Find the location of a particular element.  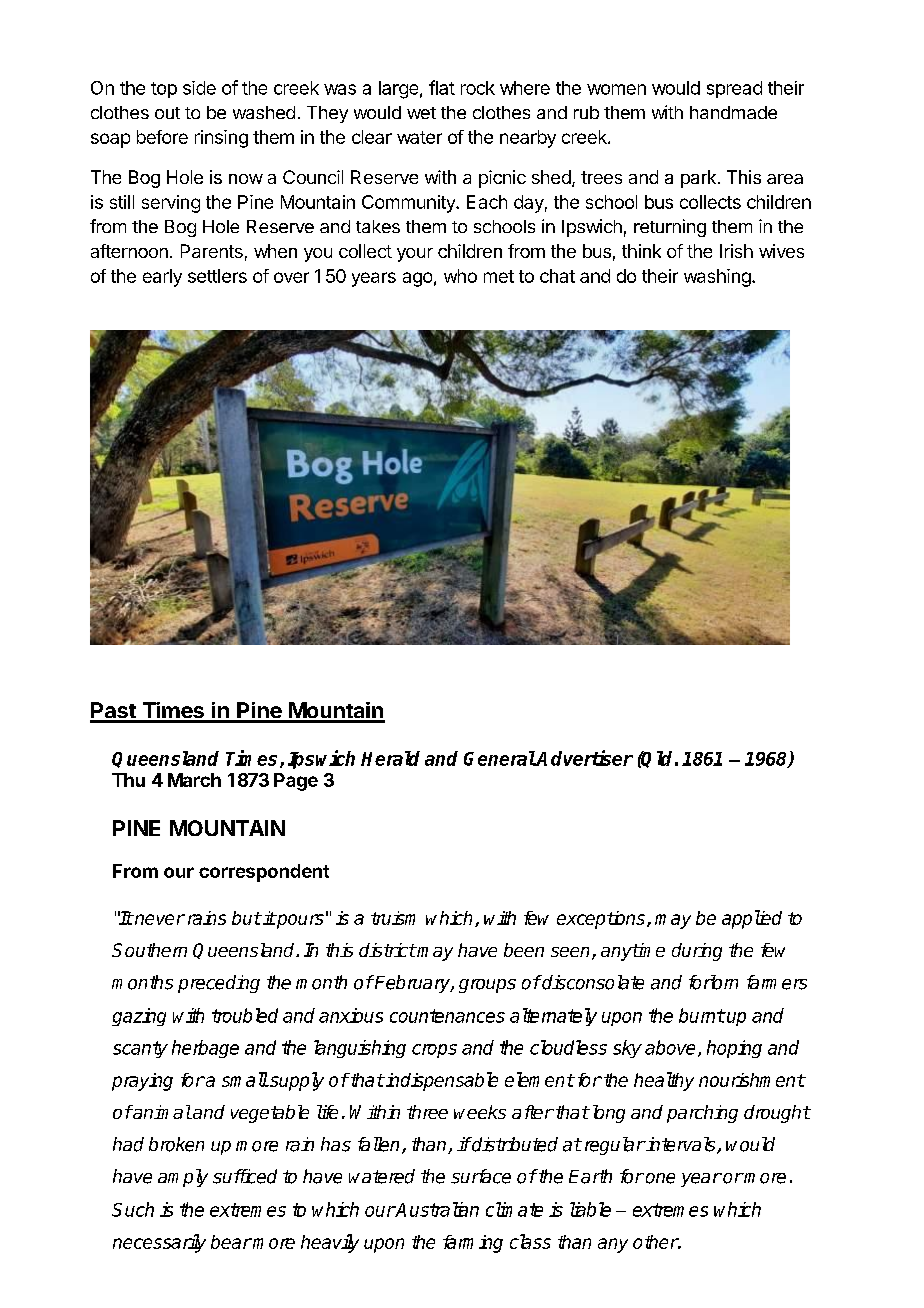

Herald is located at coordinates (390, 758).
